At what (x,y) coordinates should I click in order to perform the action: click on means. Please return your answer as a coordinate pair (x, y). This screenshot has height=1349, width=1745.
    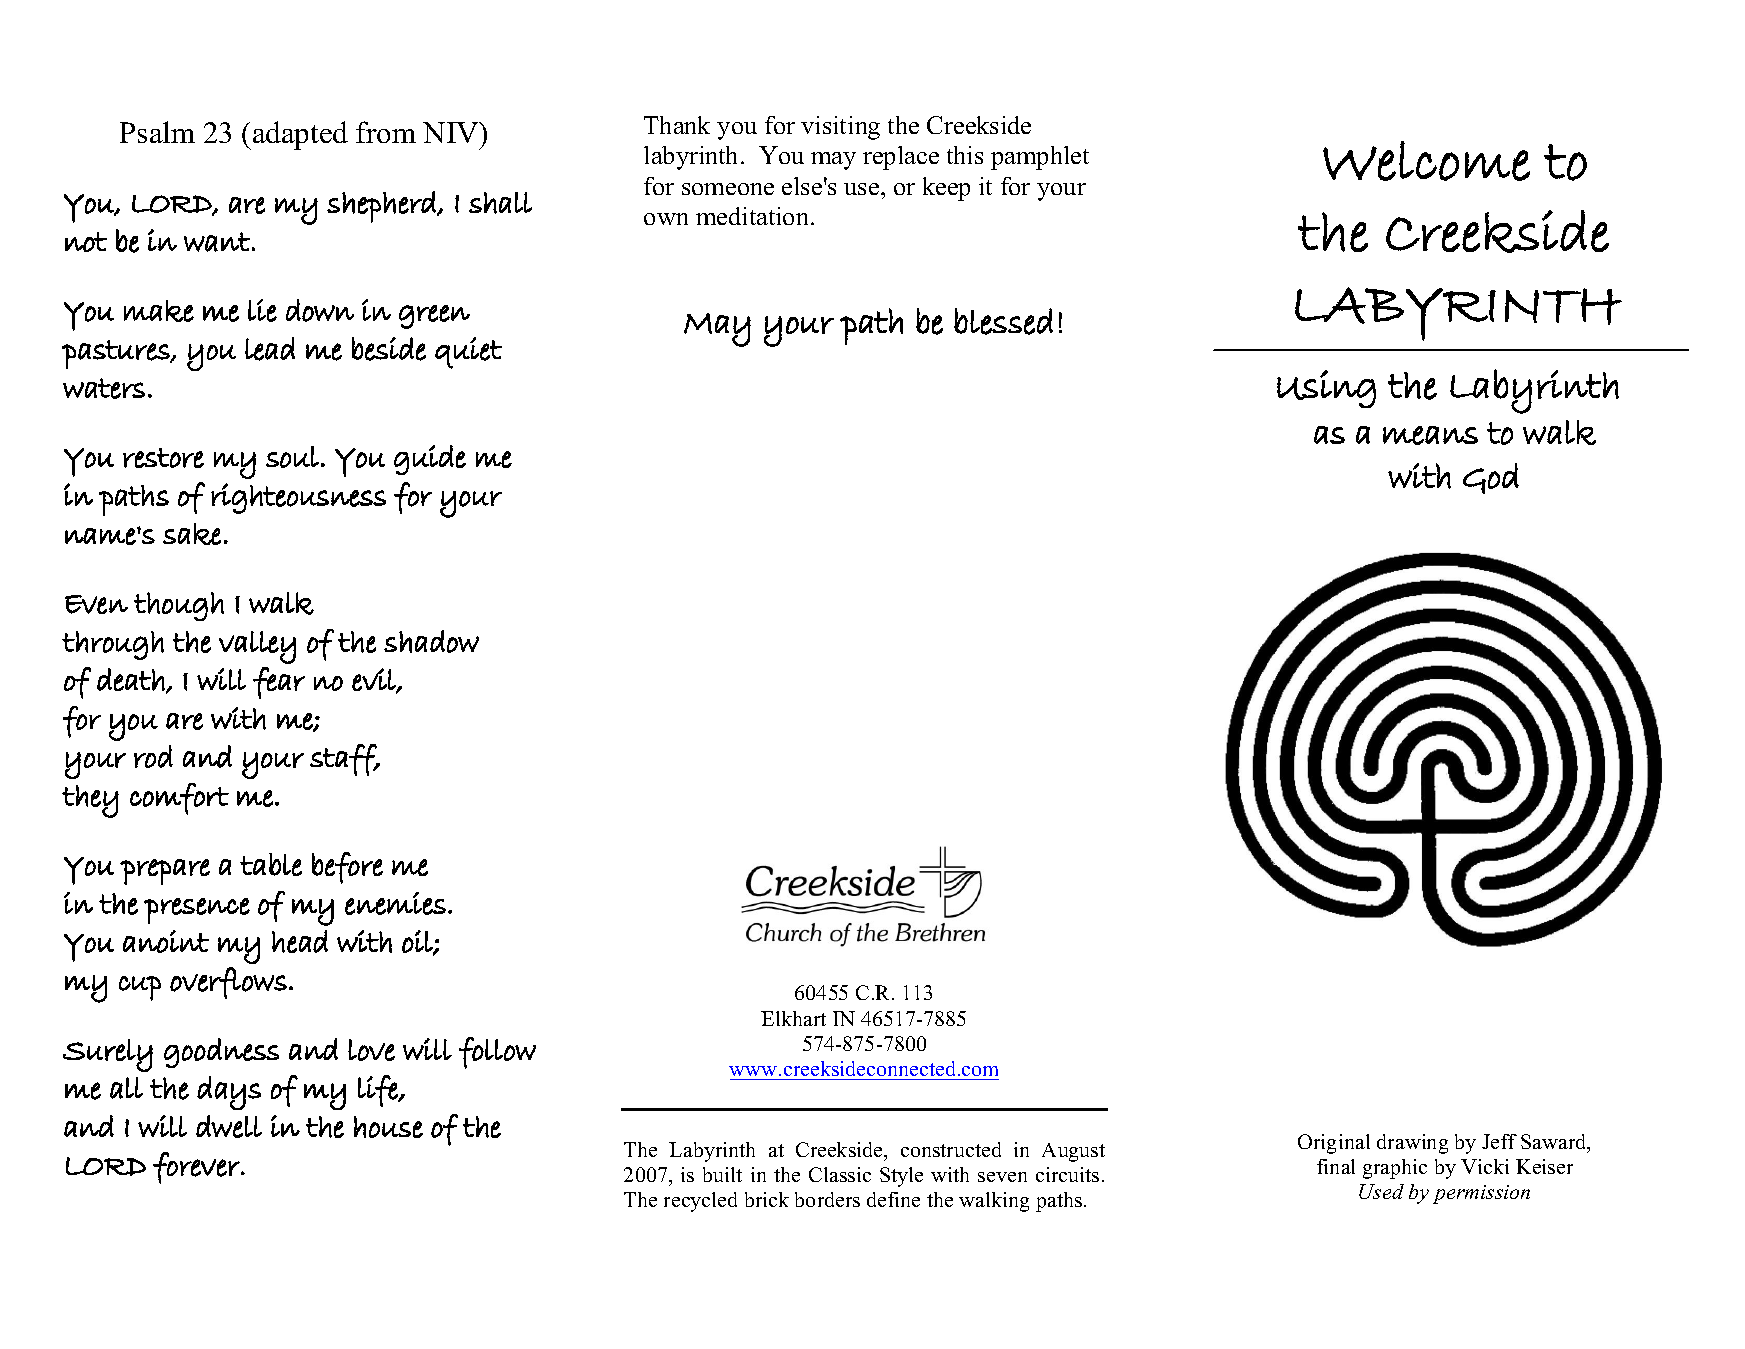
    Looking at the image, I should click on (1430, 435).
